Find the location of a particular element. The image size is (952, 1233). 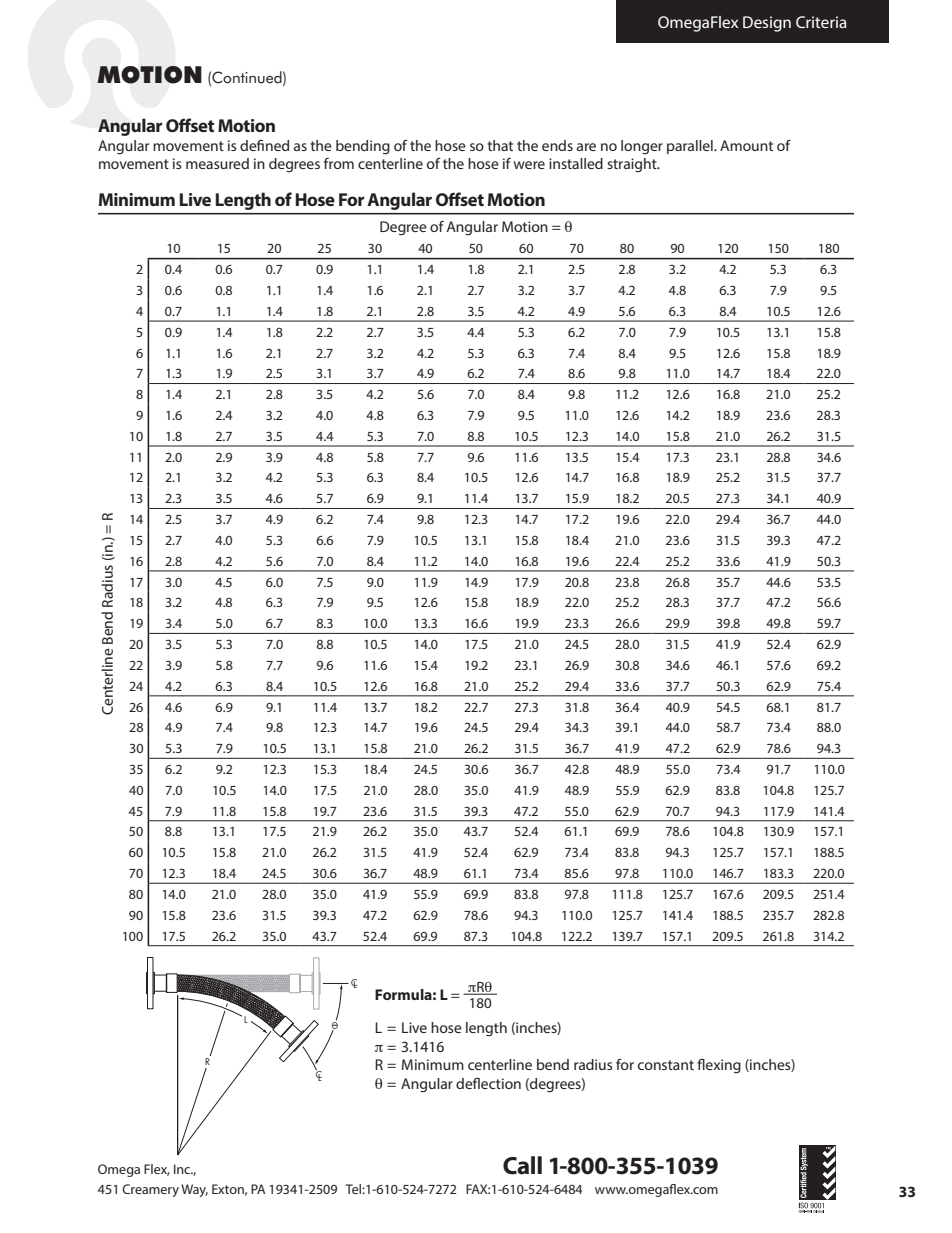

constant is located at coordinates (666, 1065).
